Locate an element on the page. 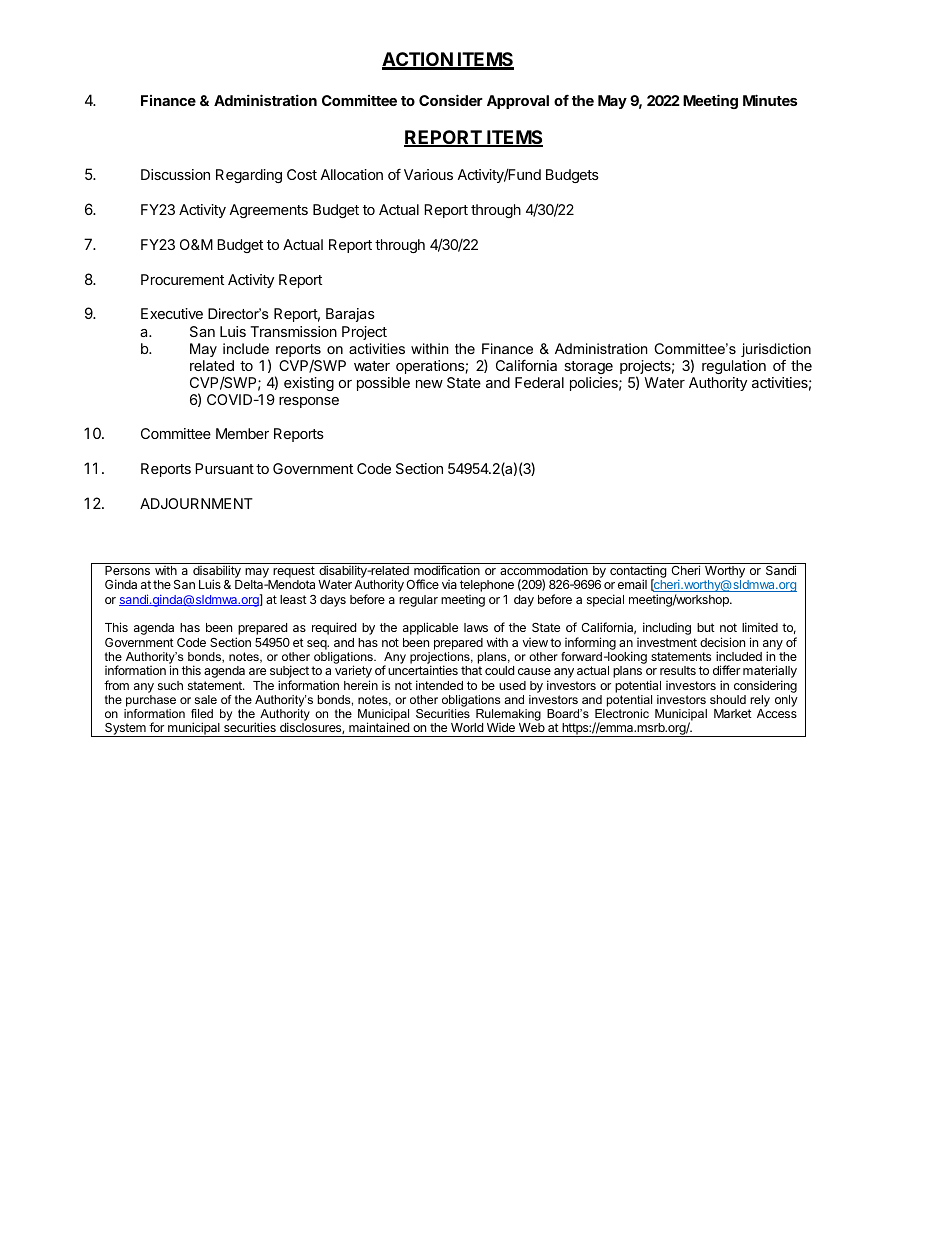  Minutes is located at coordinates (770, 100).
